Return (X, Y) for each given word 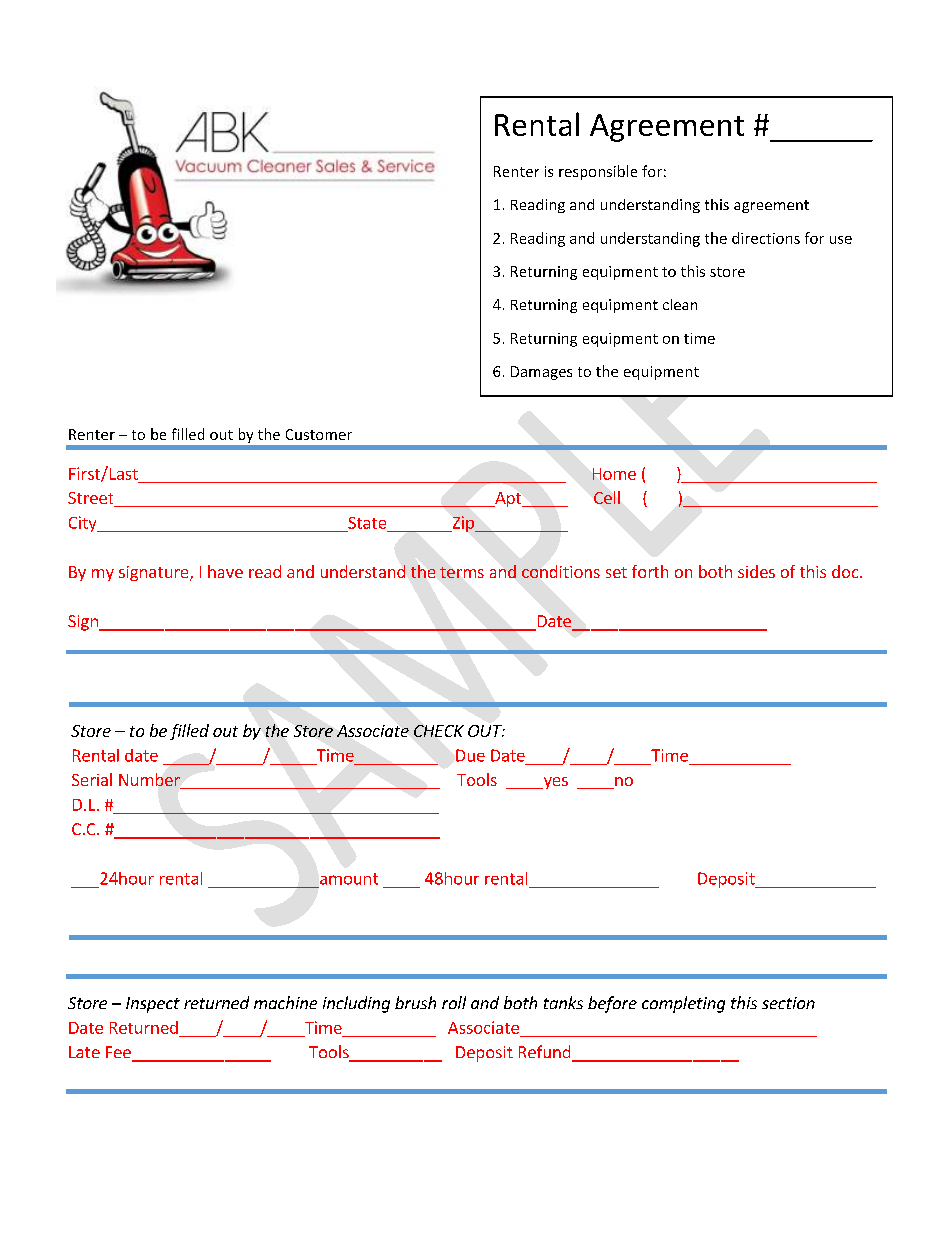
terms (462, 572)
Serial (92, 779)
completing (683, 1004)
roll (454, 1002)
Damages (541, 373)
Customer (319, 434)
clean (680, 304)
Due (470, 755)
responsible (598, 172)
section (788, 1003)
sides (756, 571)
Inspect (153, 1005)
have (225, 571)
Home (614, 474)
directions (766, 238)
